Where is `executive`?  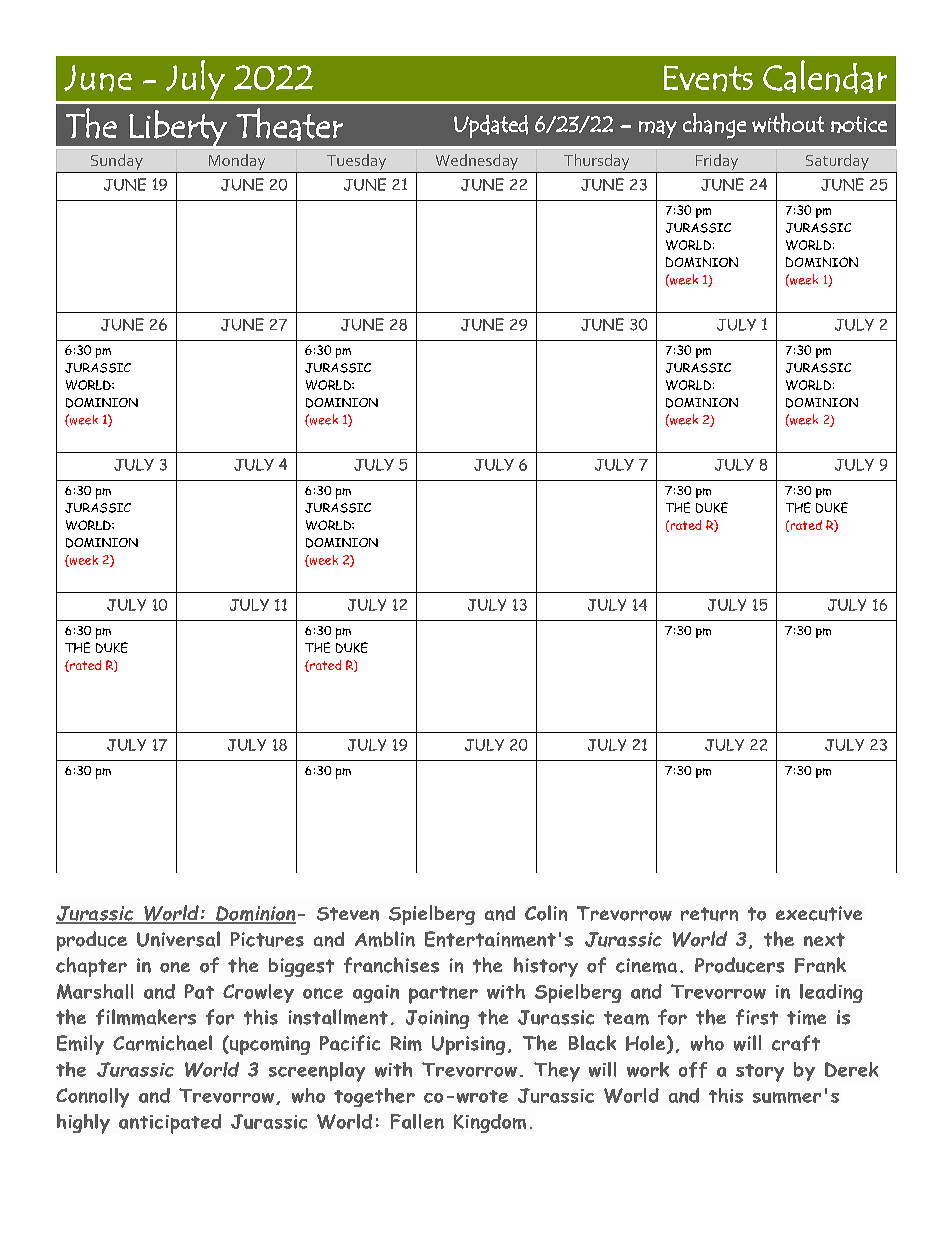 executive is located at coordinates (819, 913).
